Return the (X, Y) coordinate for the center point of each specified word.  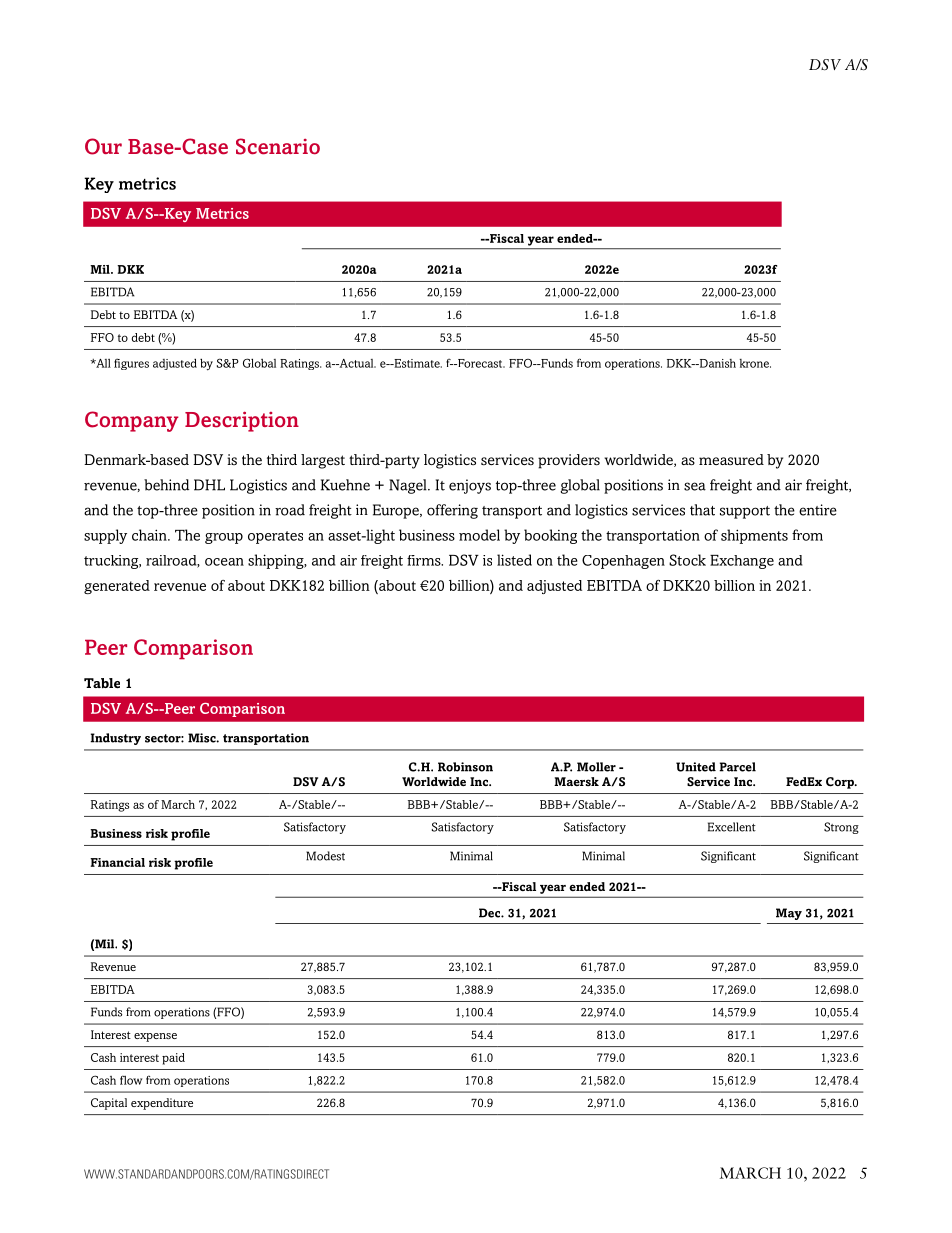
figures (131, 364)
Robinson (465, 767)
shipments (754, 536)
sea (695, 486)
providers (569, 461)
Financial (117, 862)
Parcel (737, 767)
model (479, 535)
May (789, 914)
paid (173, 1059)
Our (103, 146)
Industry (116, 739)
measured (731, 460)
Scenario (278, 146)
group (224, 538)
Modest (325, 856)
